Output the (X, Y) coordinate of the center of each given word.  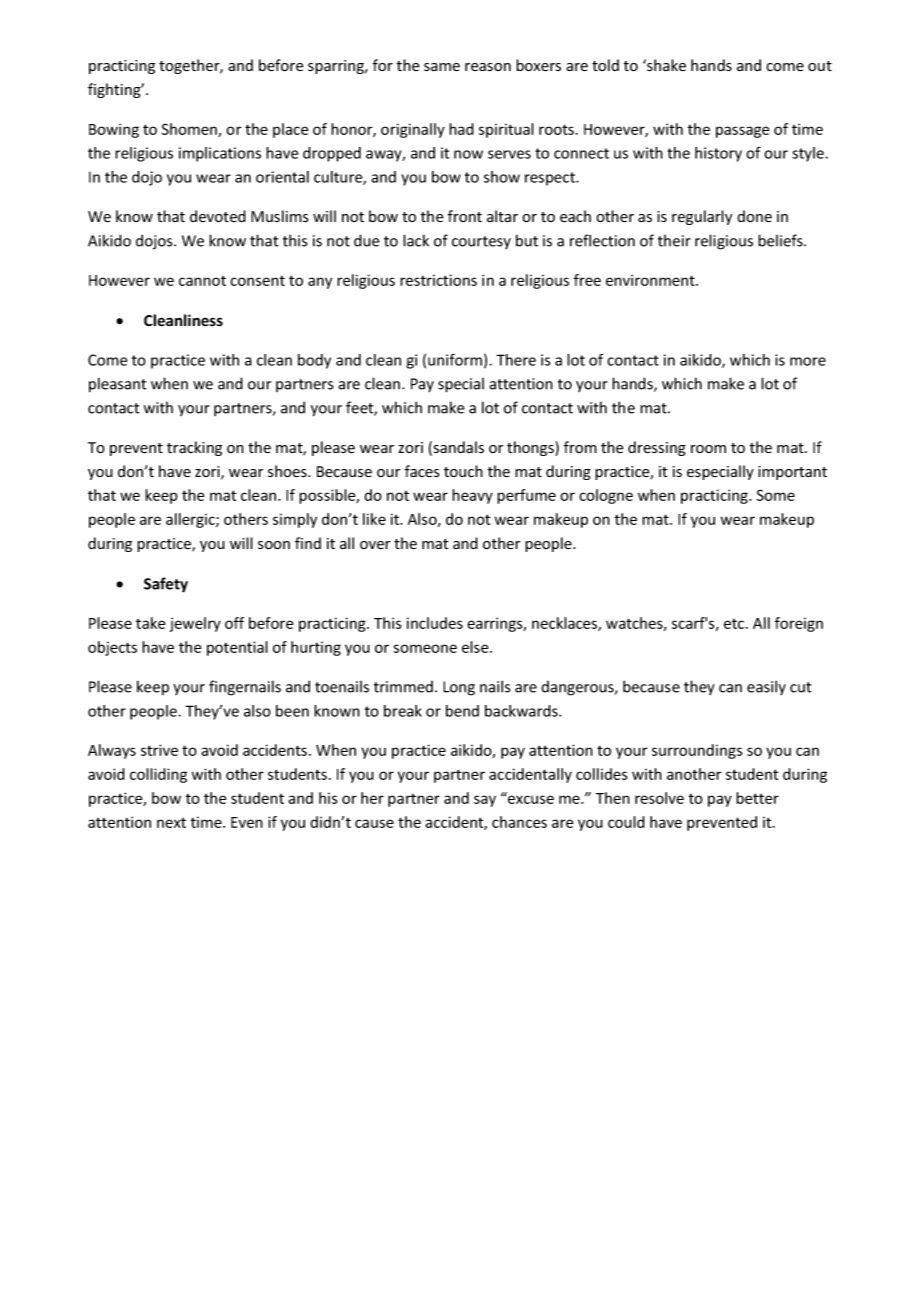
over (375, 545)
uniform (455, 360)
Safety (166, 585)
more (808, 361)
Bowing (114, 130)
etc (735, 624)
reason (488, 67)
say (485, 801)
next (171, 823)
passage (742, 132)
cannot (202, 281)
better (757, 798)
